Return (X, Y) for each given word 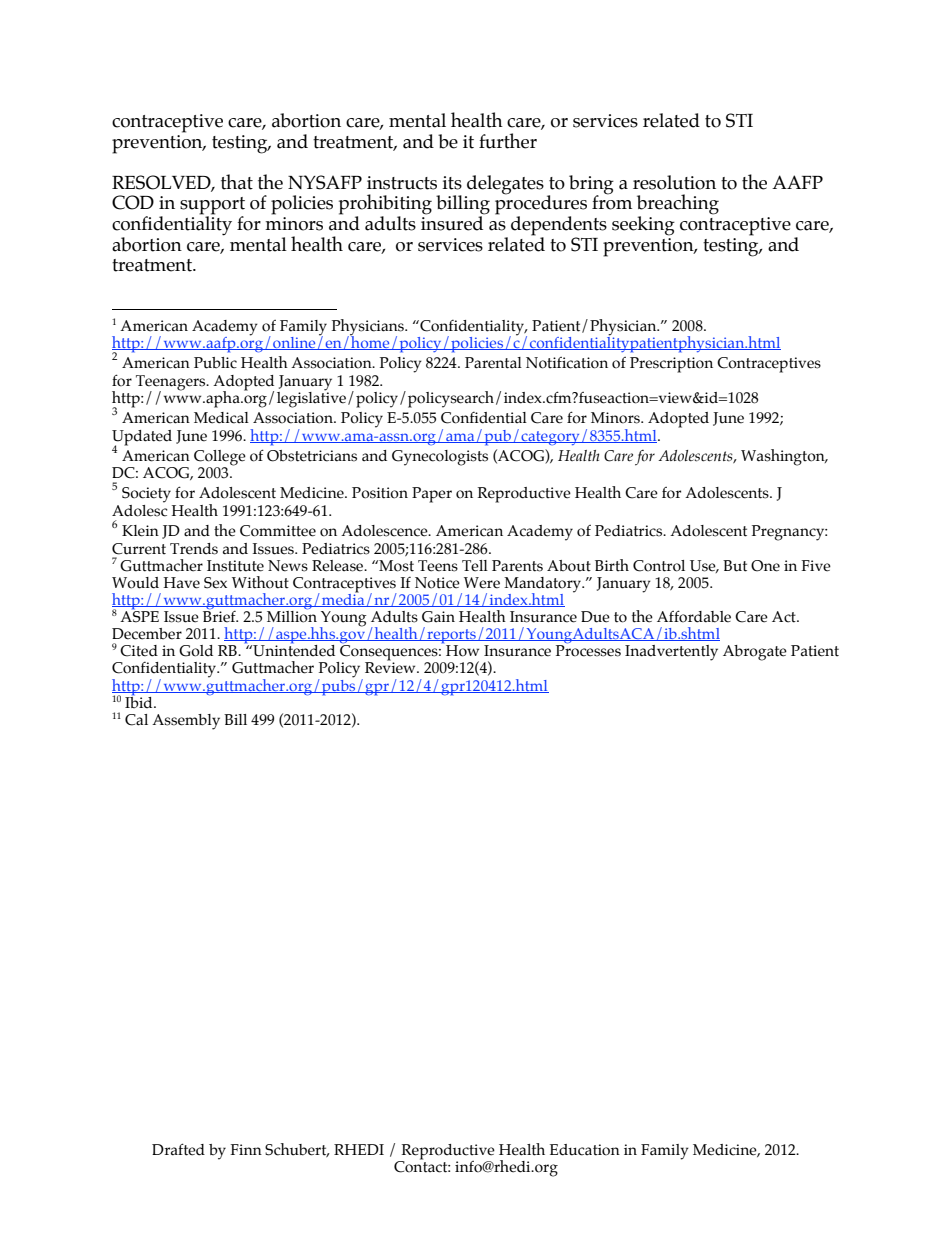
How (462, 651)
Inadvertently (671, 653)
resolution (674, 182)
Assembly (186, 722)
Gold (196, 651)
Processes (588, 651)
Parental (493, 363)
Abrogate (755, 653)
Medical (221, 418)
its (452, 183)
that (237, 182)
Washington (784, 457)
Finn (246, 1149)
